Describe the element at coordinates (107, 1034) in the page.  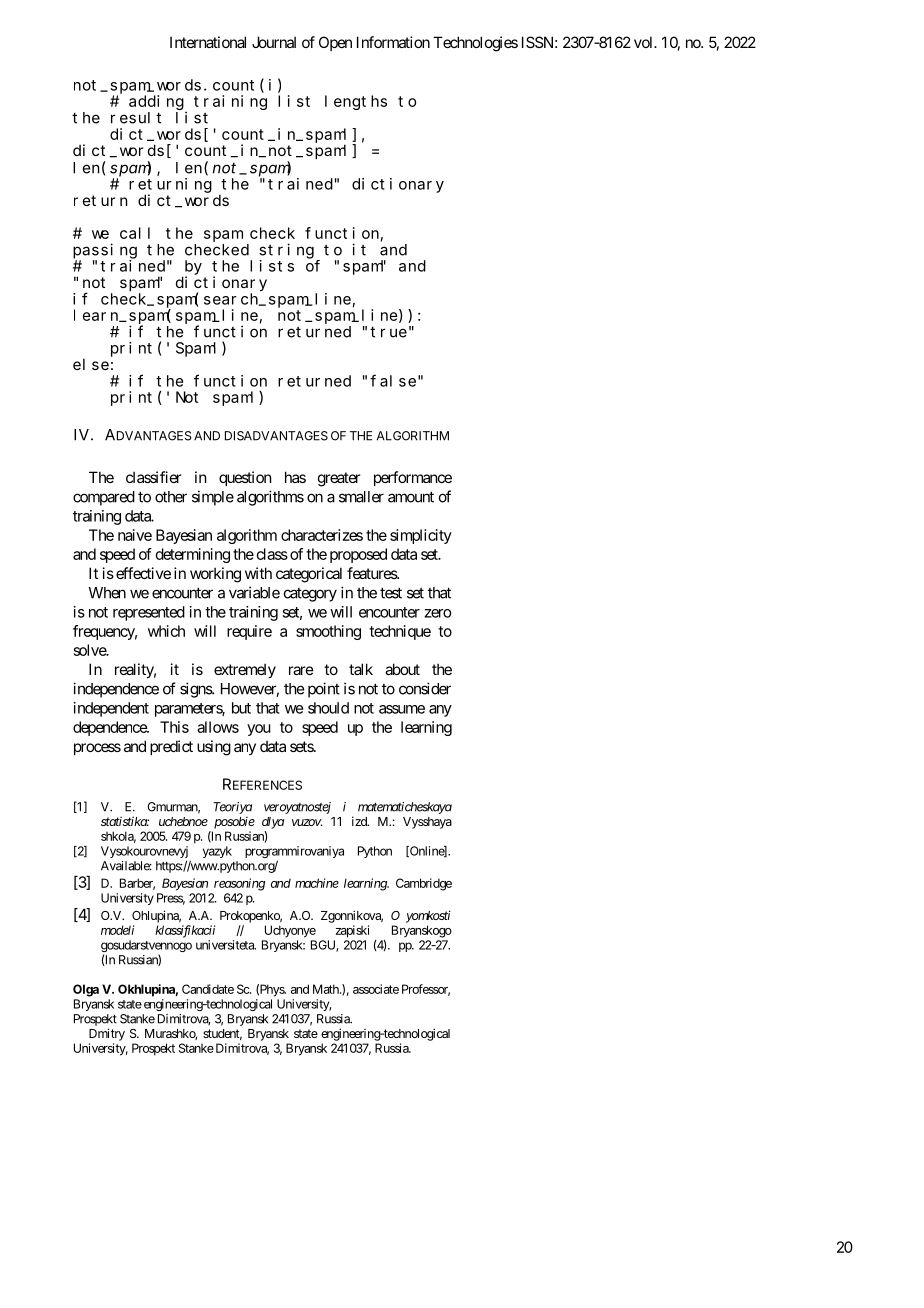
I see `Dmitry` at that location.
